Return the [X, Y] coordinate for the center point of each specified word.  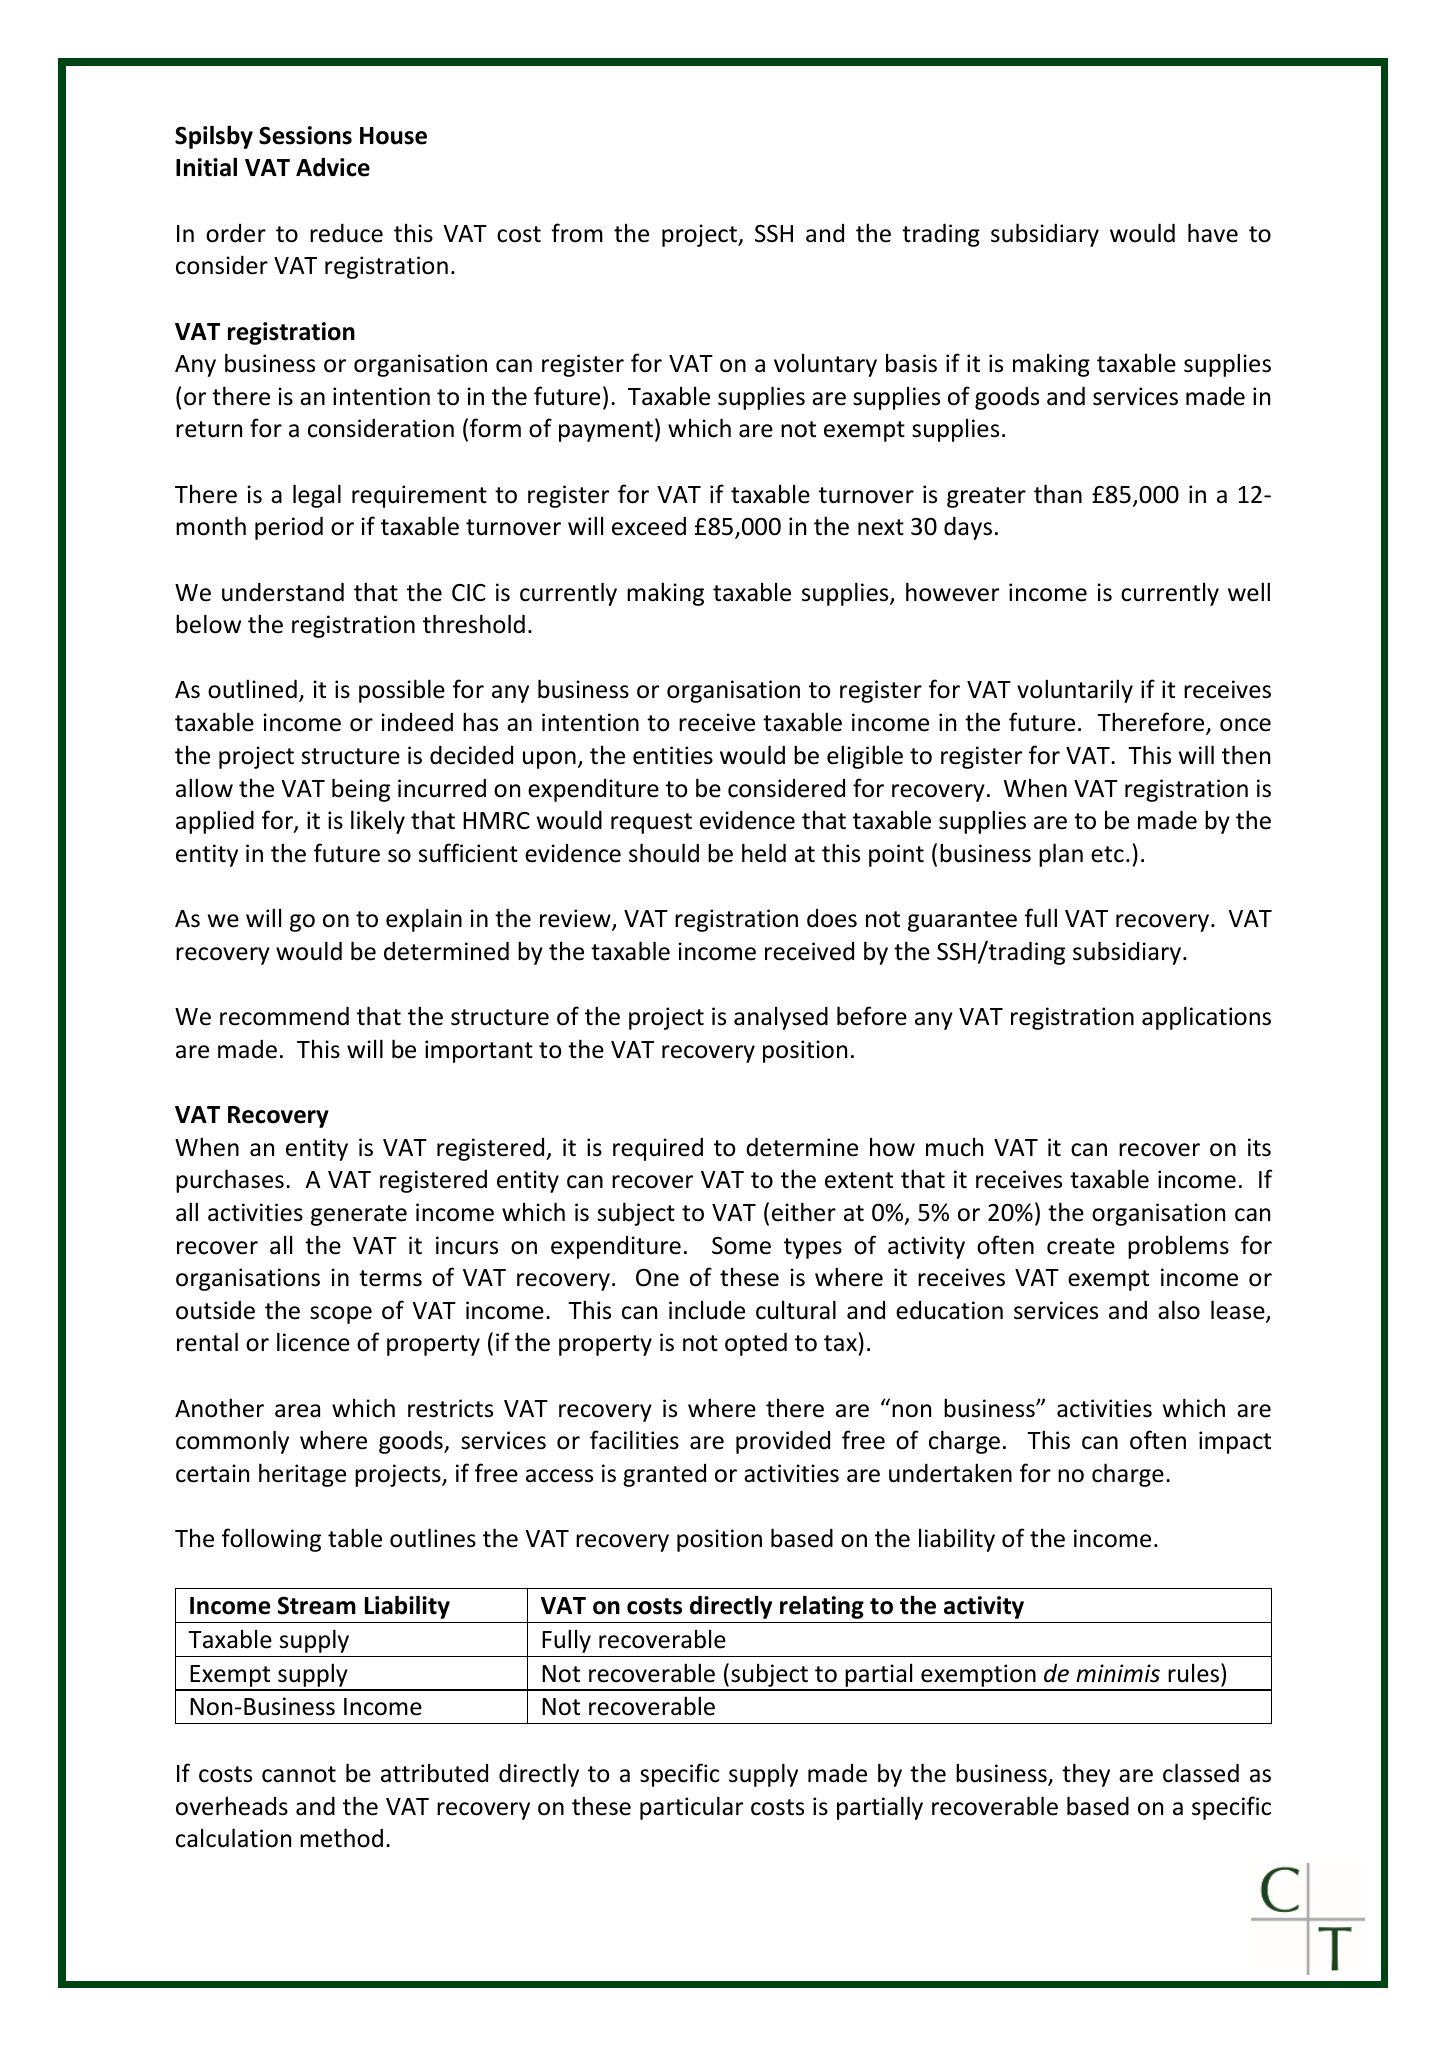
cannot [299, 1774]
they [1086, 1775]
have [1213, 233]
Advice [333, 167]
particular [691, 1808]
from [577, 233]
